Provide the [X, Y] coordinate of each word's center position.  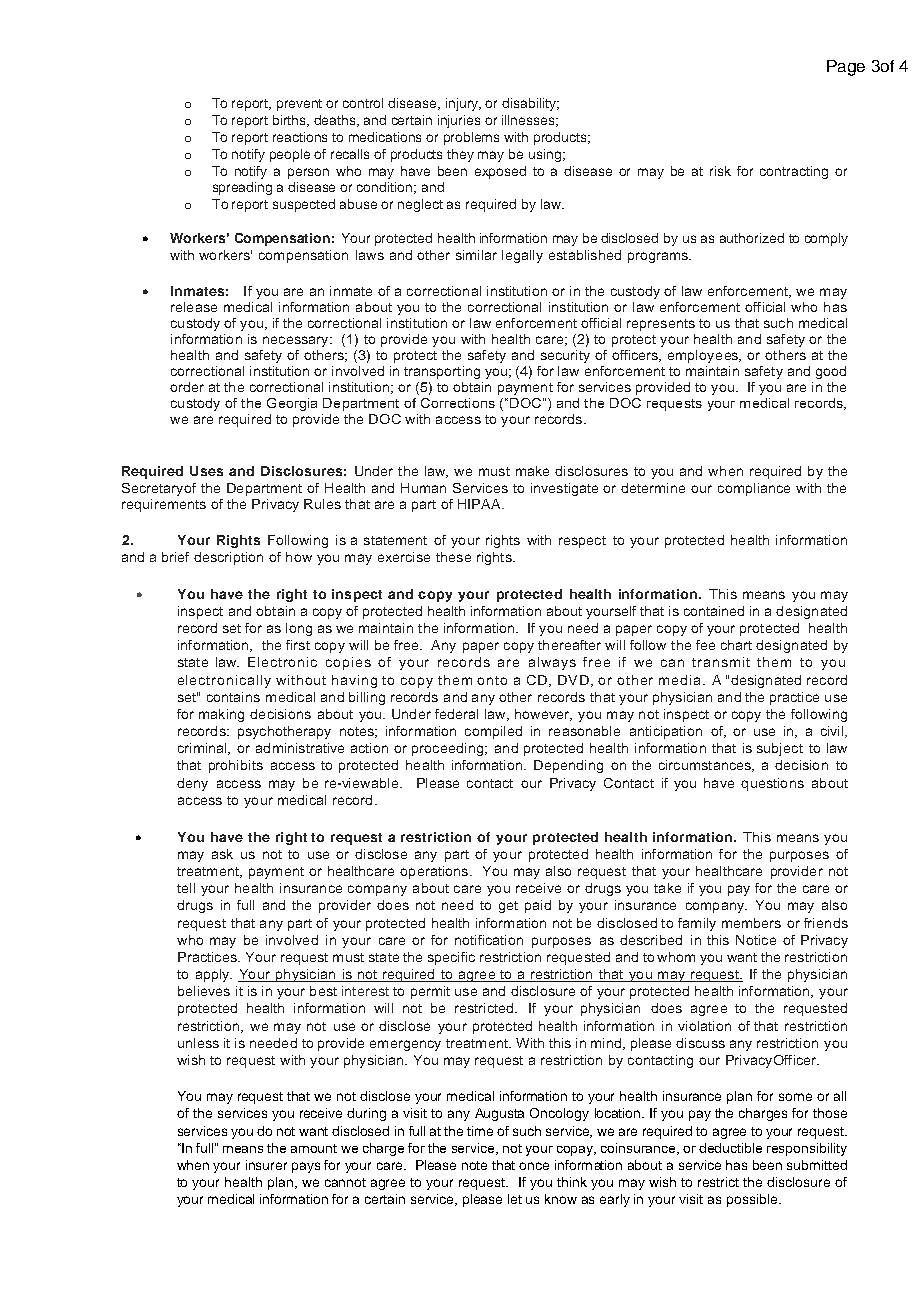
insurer [266, 1165]
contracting [794, 172]
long [299, 629]
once [534, 1166]
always [552, 663]
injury [463, 104]
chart [736, 645]
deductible [730, 1148]
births [291, 121]
